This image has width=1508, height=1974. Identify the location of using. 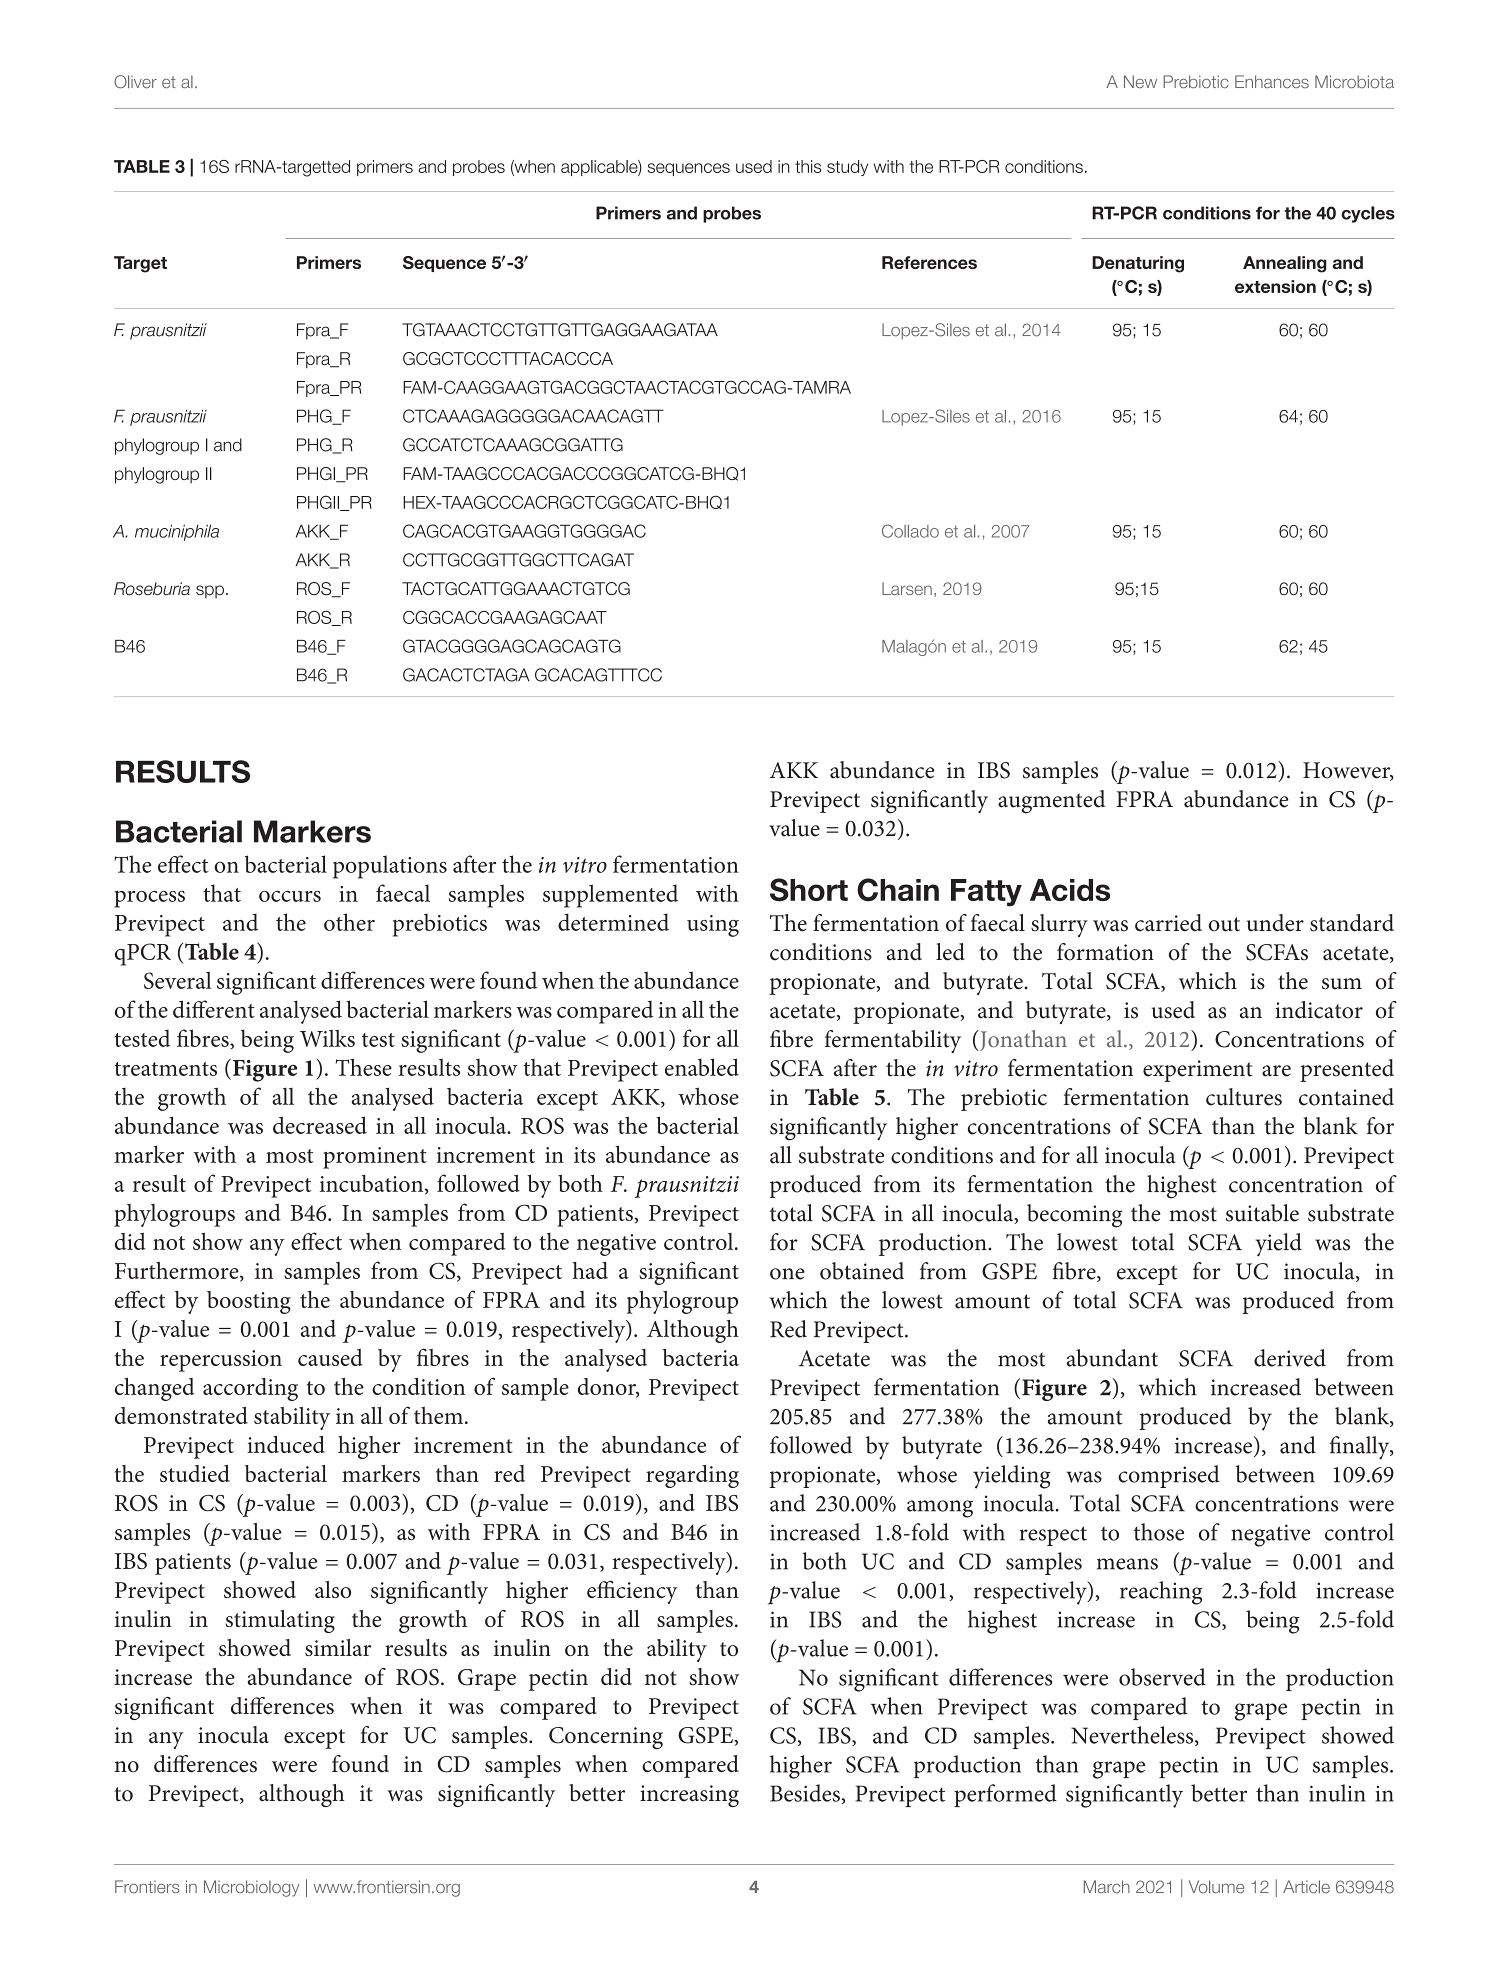
(713, 926).
